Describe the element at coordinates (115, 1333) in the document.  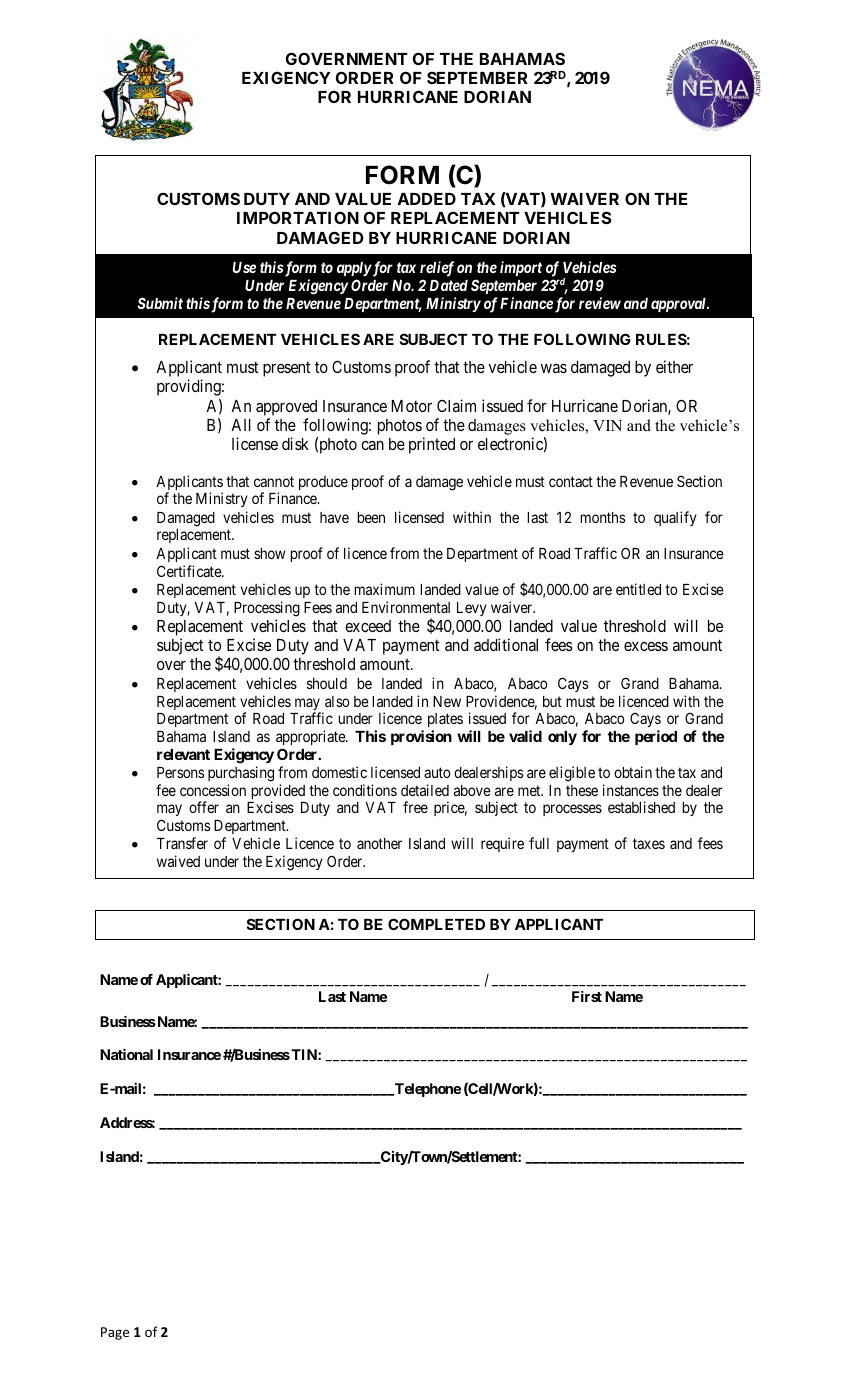
I see `Page` at that location.
